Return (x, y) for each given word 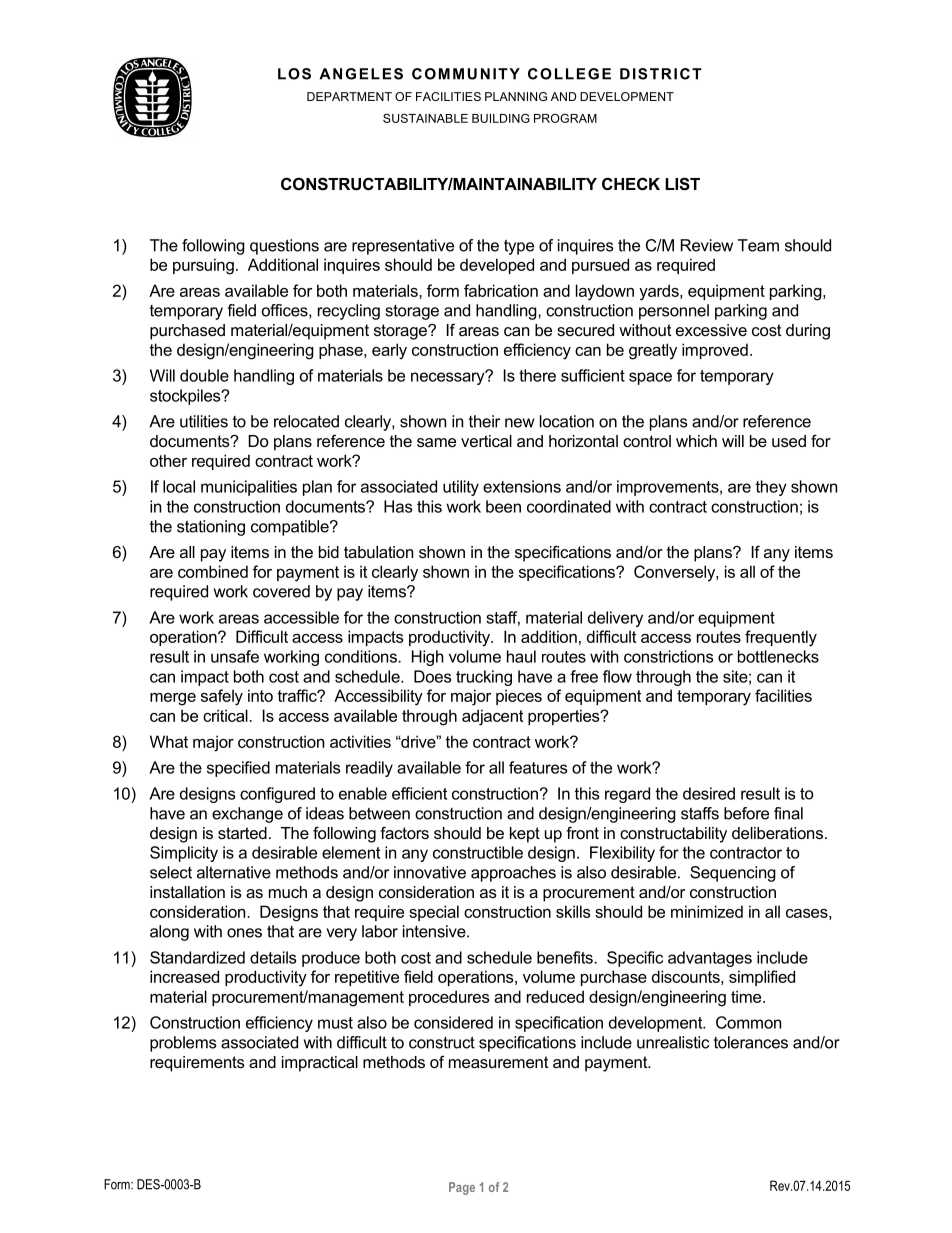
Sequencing (733, 874)
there (537, 375)
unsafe (235, 656)
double (204, 375)
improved (715, 351)
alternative (234, 872)
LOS (294, 74)
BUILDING (501, 118)
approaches (513, 874)
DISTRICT (661, 74)
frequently (781, 638)
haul (521, 656)
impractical (320, 1064)
